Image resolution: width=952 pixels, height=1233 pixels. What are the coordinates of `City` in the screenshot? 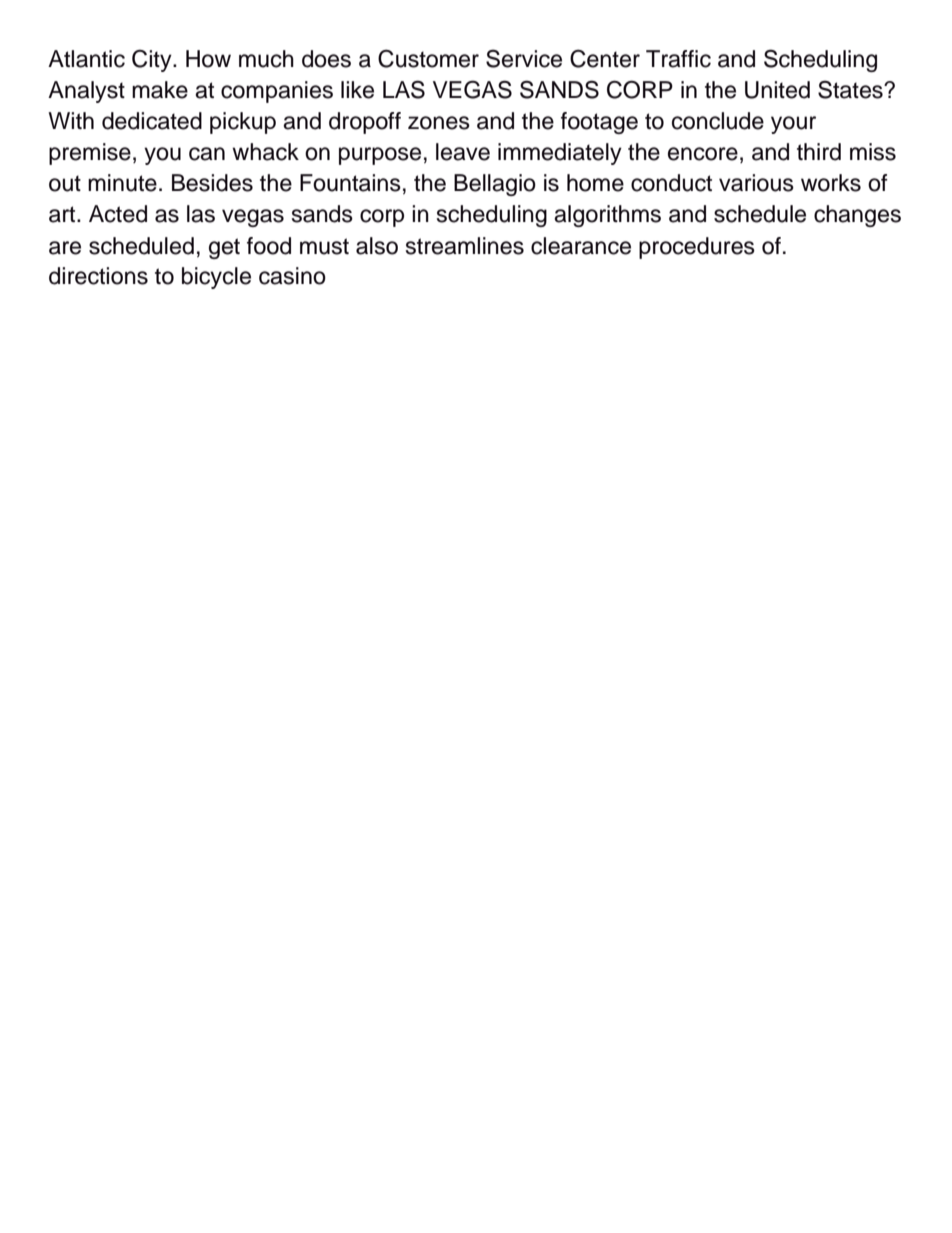 It's located at (153, 61).
